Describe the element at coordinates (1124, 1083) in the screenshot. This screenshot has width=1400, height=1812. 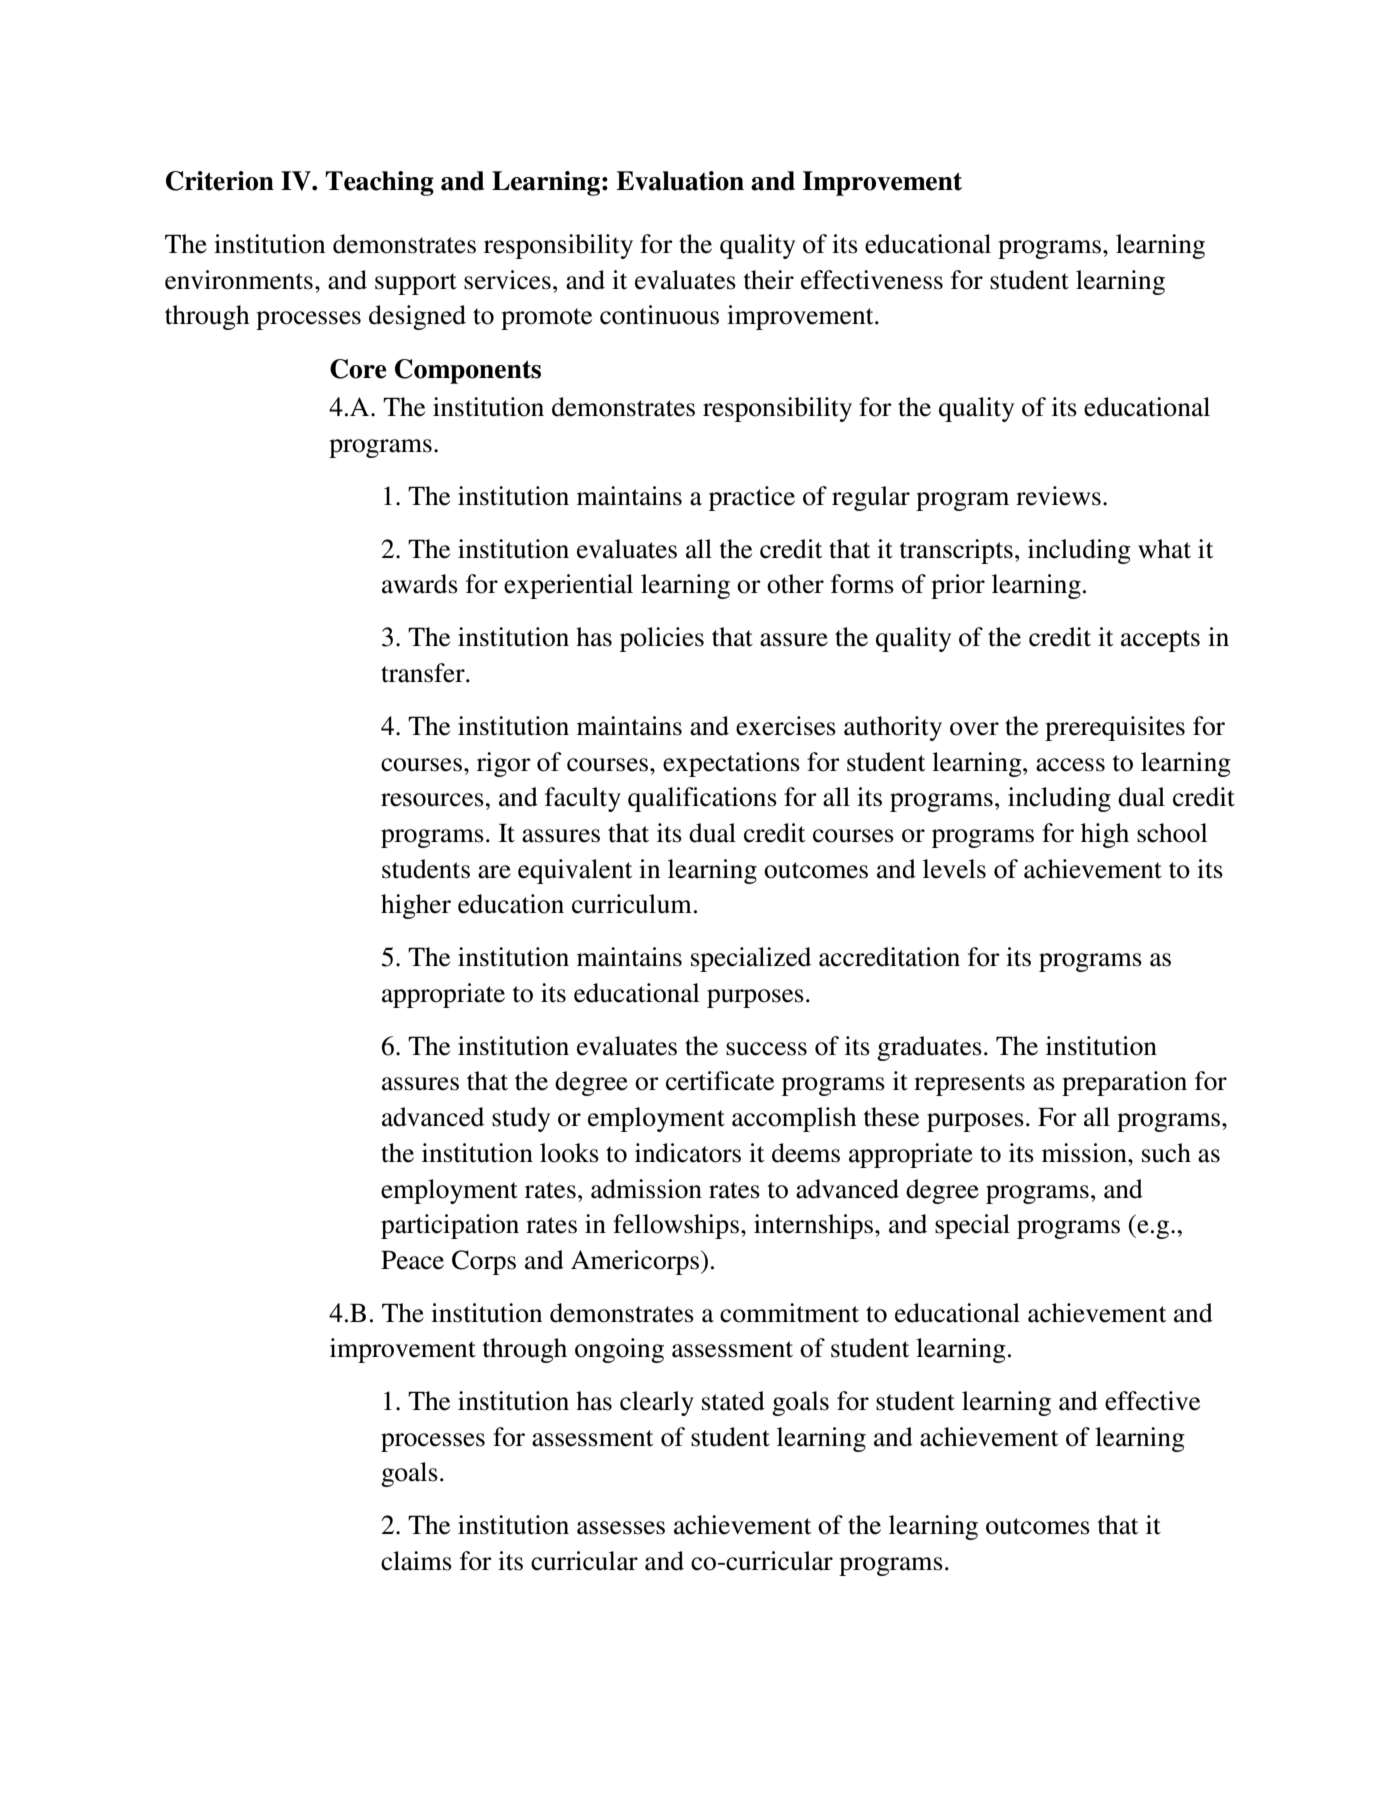
I see `preparation` at that location.
